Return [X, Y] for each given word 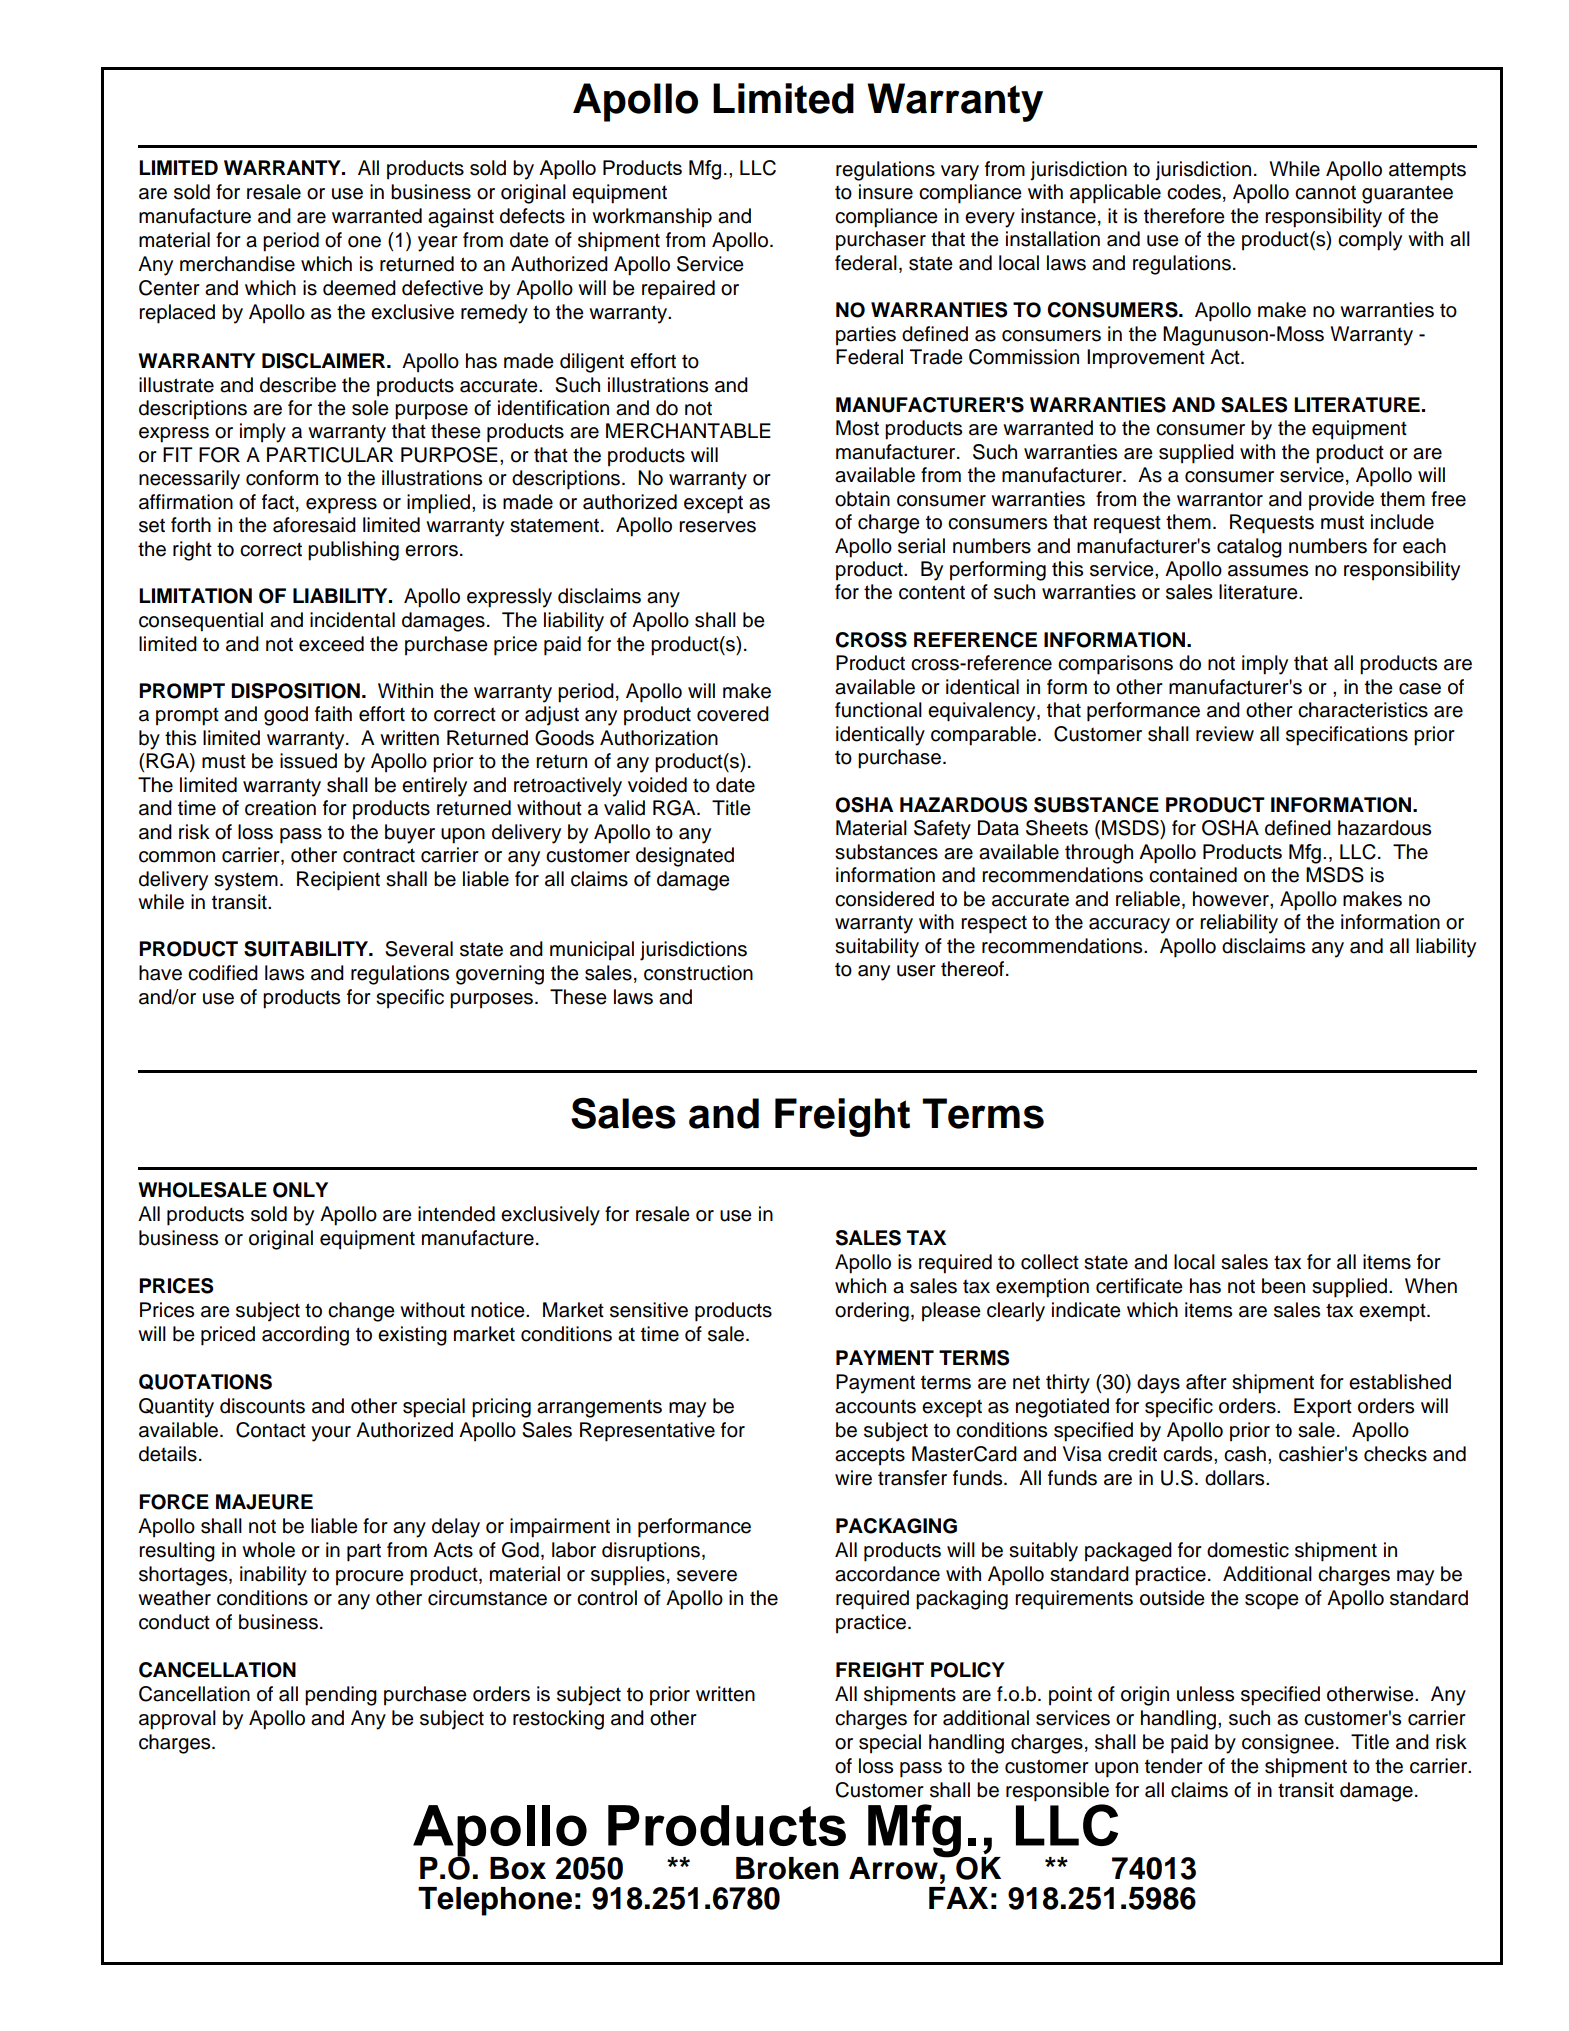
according [305, 1336]
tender [1174, 1766]
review [1225, 734]
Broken [787, 1868]
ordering [872, 1312]
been [1283, 1286]
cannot [1325, 192]
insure [886, 192]
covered [733, 714]
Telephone [495, 1901]
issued [308, 761]
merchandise [237, 264]
